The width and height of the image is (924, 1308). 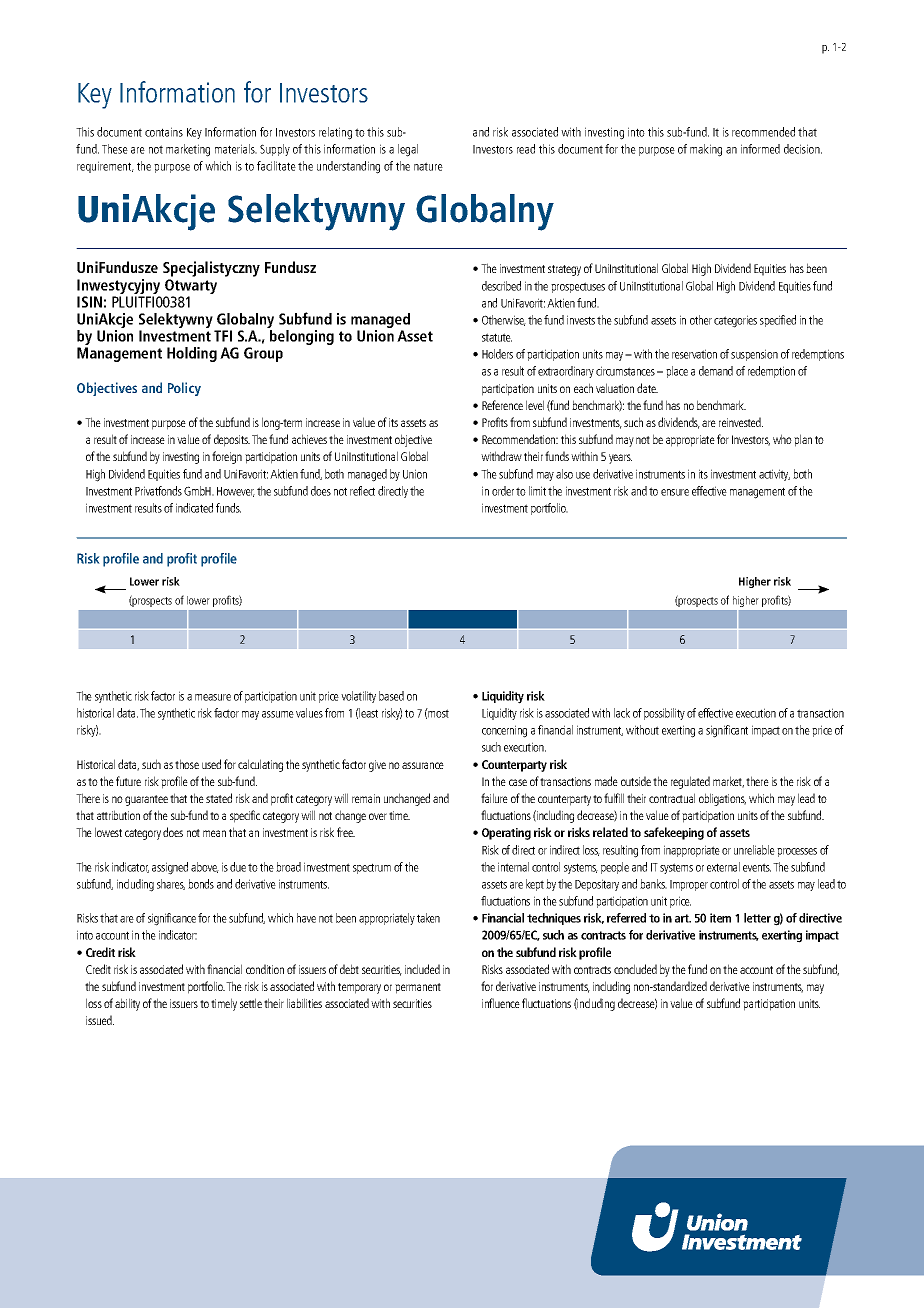 What do you see at coordinates (706, 150) in the image?
I see `making` at bounding box center [706, 150].
